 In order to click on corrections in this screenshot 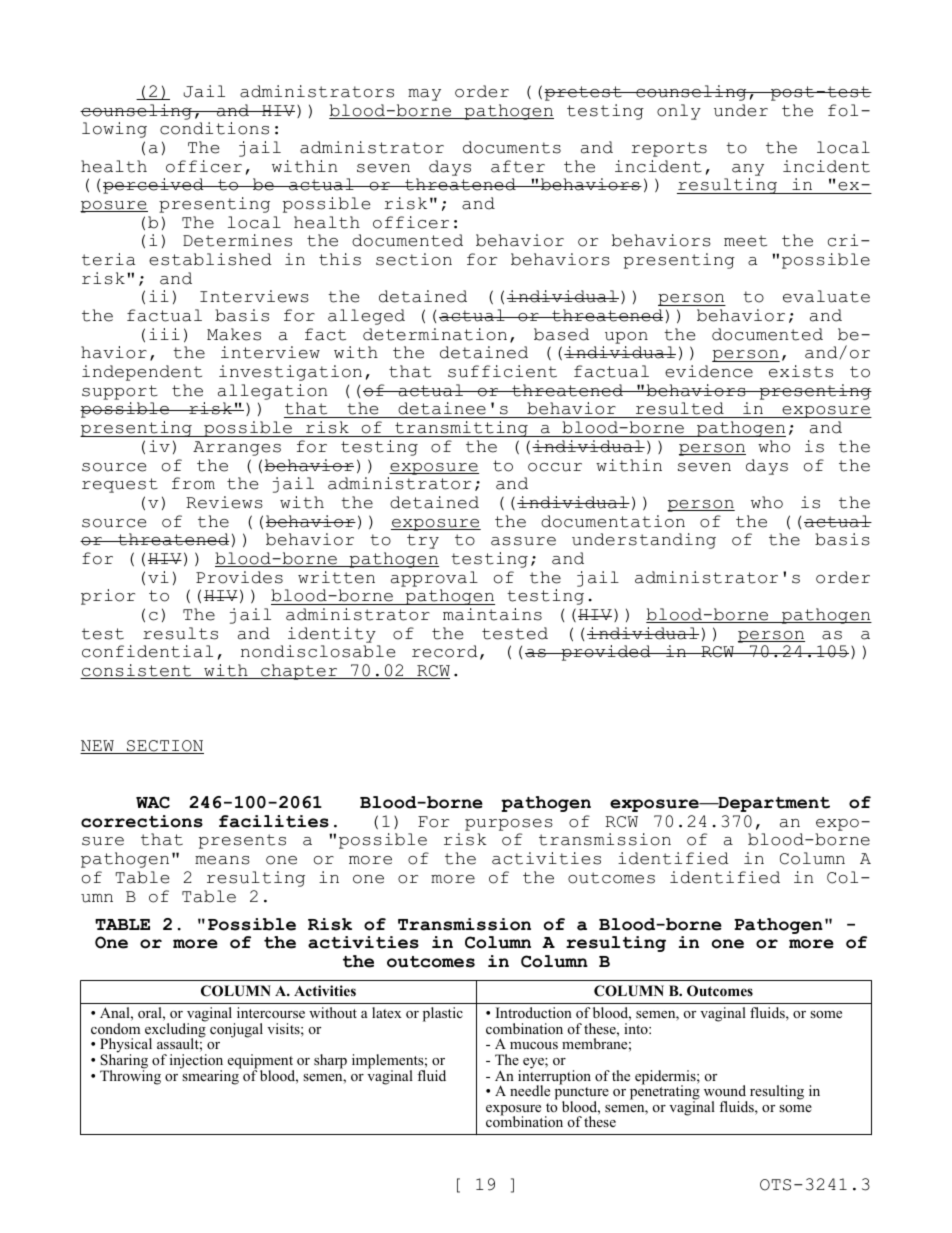, I will do `click(142, 821)`.
